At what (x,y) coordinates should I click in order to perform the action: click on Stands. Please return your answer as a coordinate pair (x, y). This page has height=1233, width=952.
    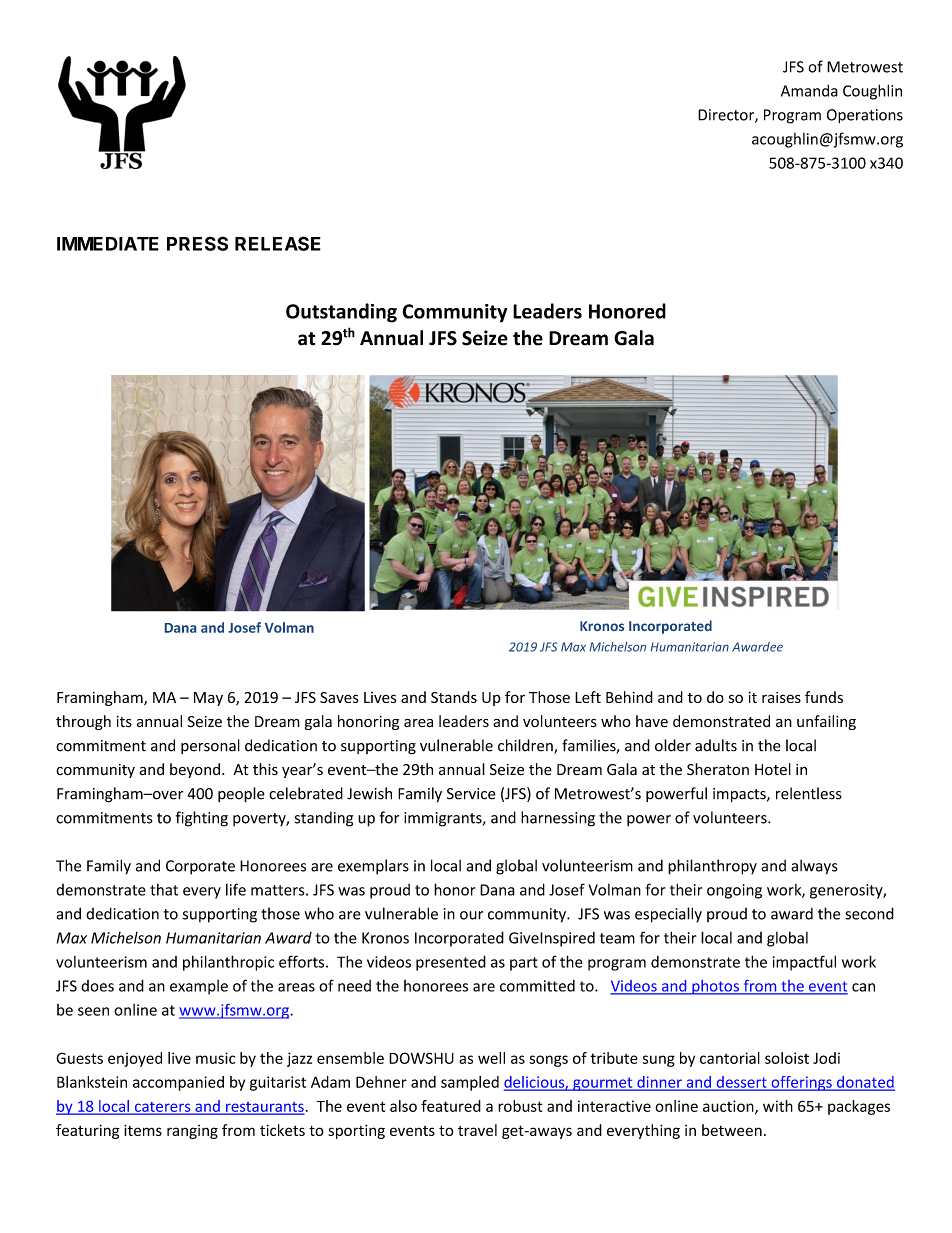
    Looking at the image, I should click on (454, 697).
